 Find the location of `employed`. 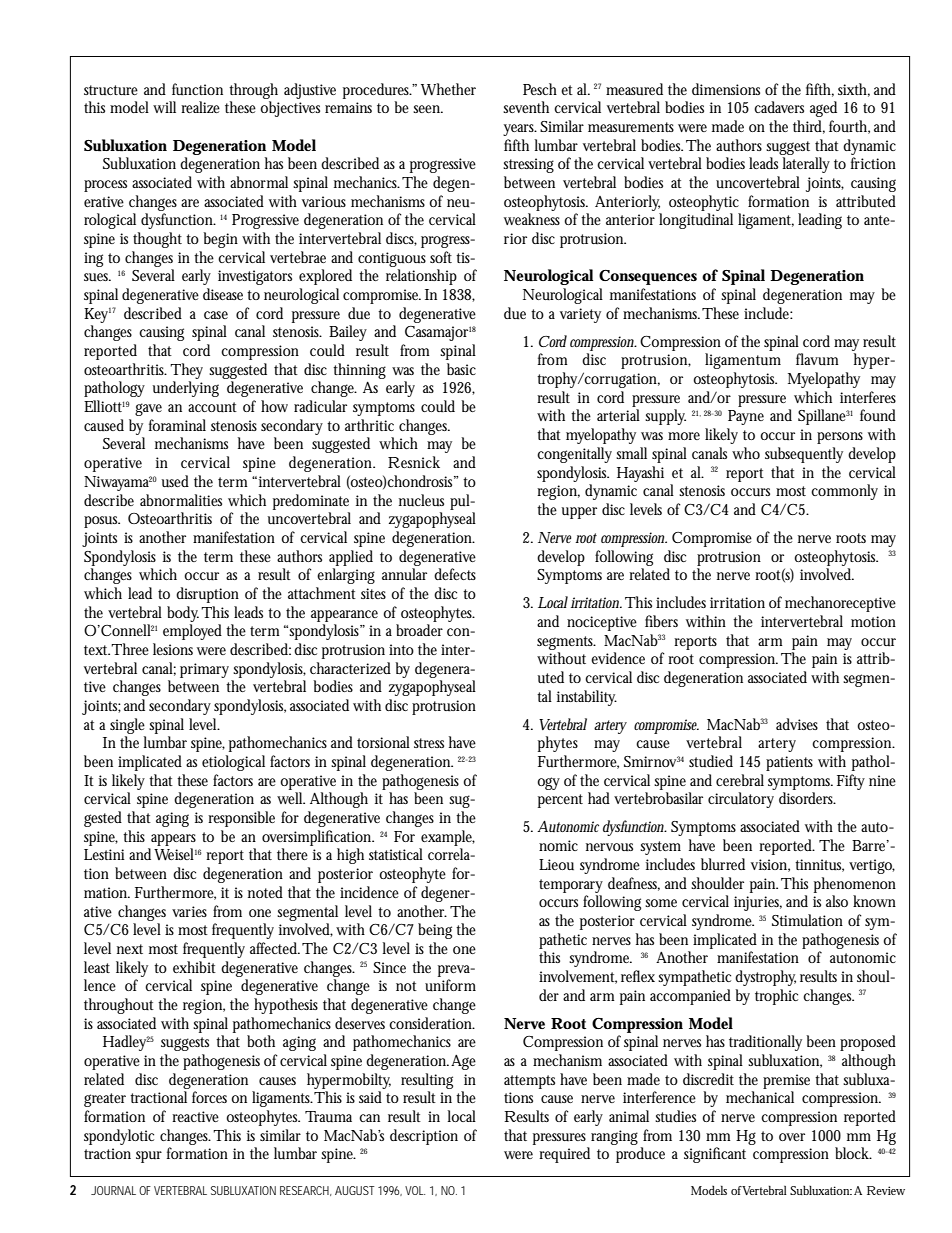

employed is located at coordinates (192, 632).
